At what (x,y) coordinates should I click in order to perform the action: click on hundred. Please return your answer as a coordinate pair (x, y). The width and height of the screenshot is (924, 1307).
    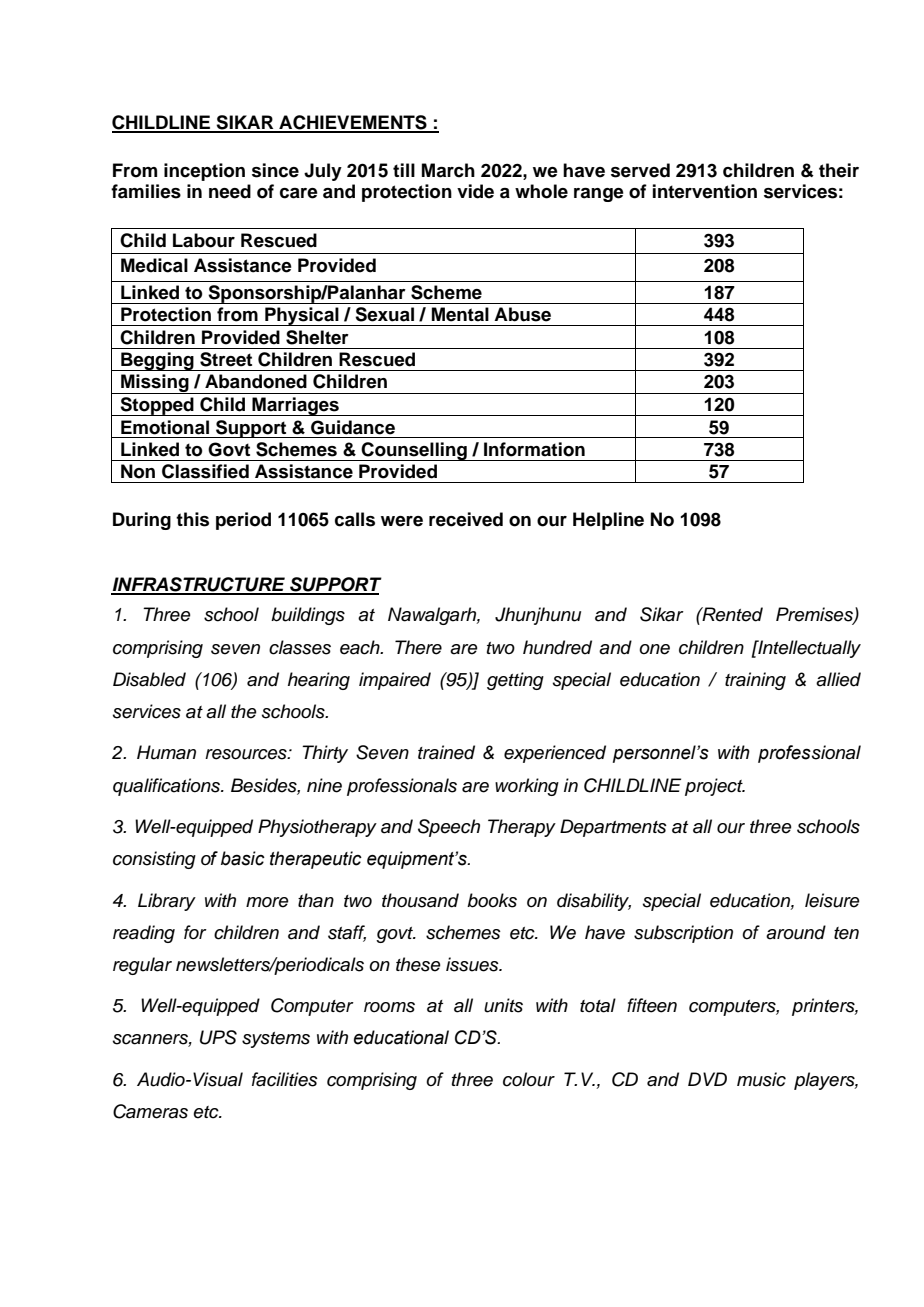
    Looking at the image, I should click on (557, 647).
